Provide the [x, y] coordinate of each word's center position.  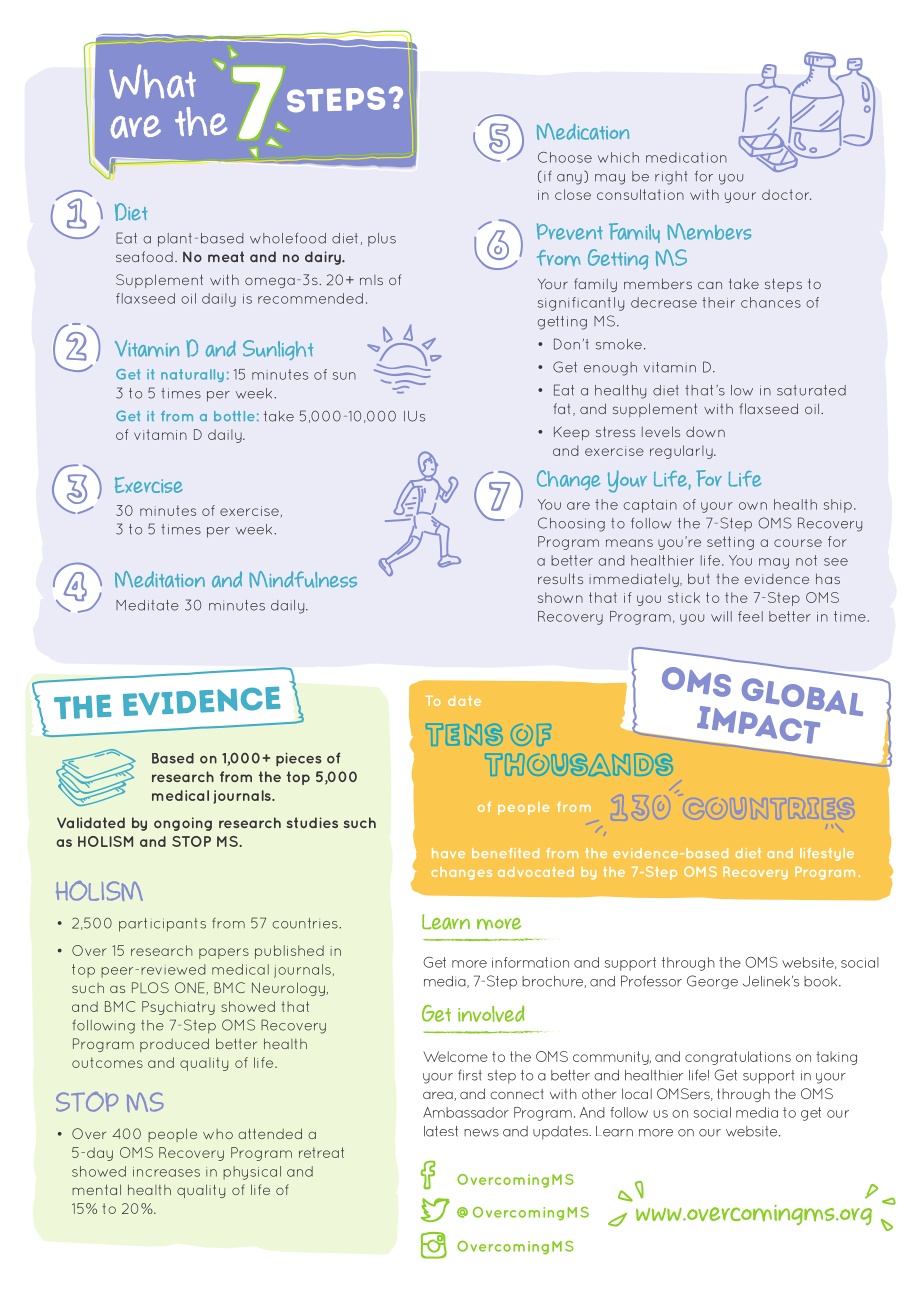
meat [226, 256]
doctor [786, 194]
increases [166, 1172]
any [569, 179]
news [481, 1133]
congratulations [738, 1058]
